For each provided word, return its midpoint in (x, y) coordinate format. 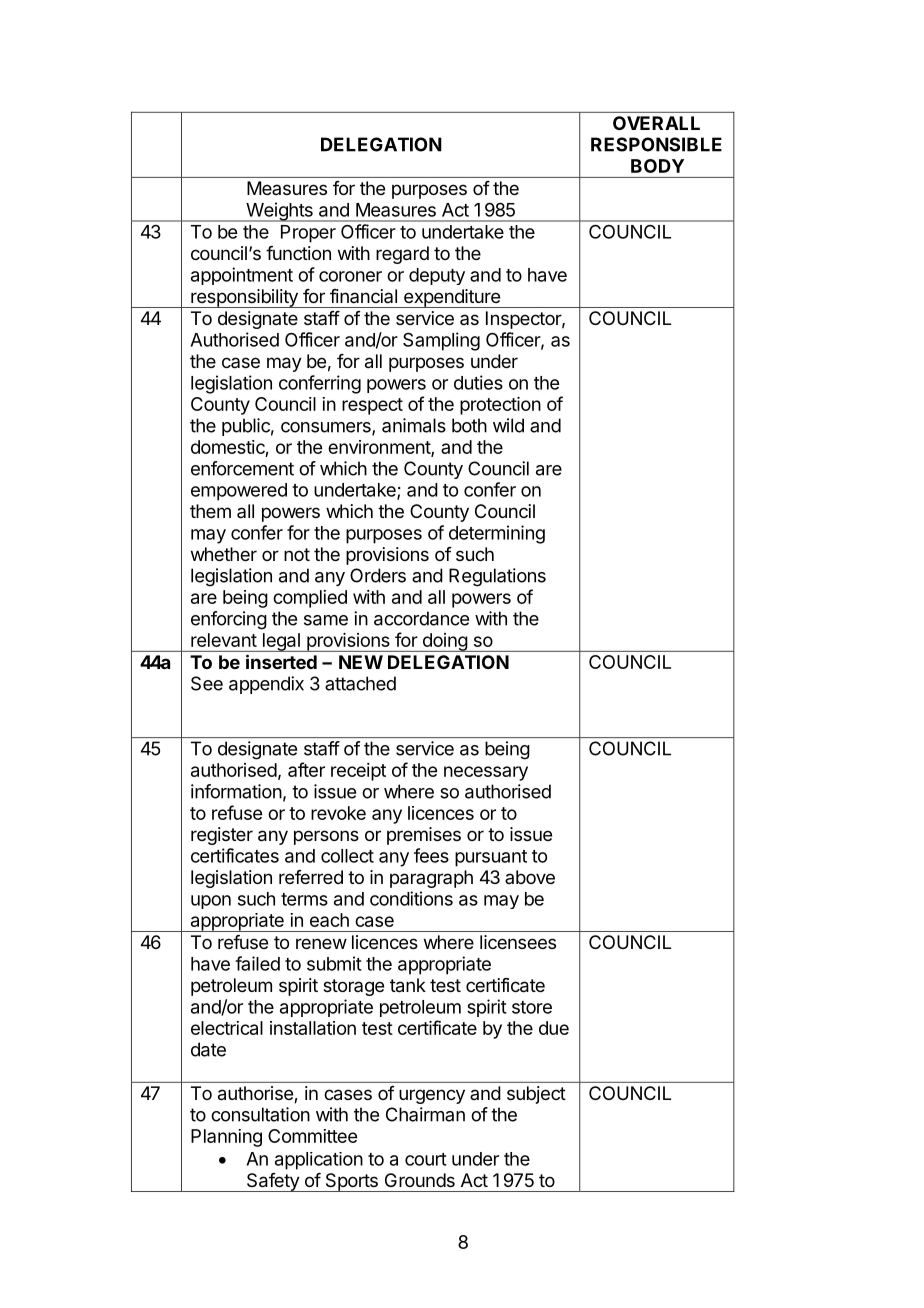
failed (257, 963)
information (236, 791)
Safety (272, 1182)
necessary (486, 773)
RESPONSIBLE (656, 144)
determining (497, 534)
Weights (279, 212)
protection (500, 406)
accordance (421, 618)
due (554, 1028)
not (297, 554)
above (530, 877)
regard (402, 255)
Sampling (441, 341)
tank (408, 985)
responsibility (244, 298)
